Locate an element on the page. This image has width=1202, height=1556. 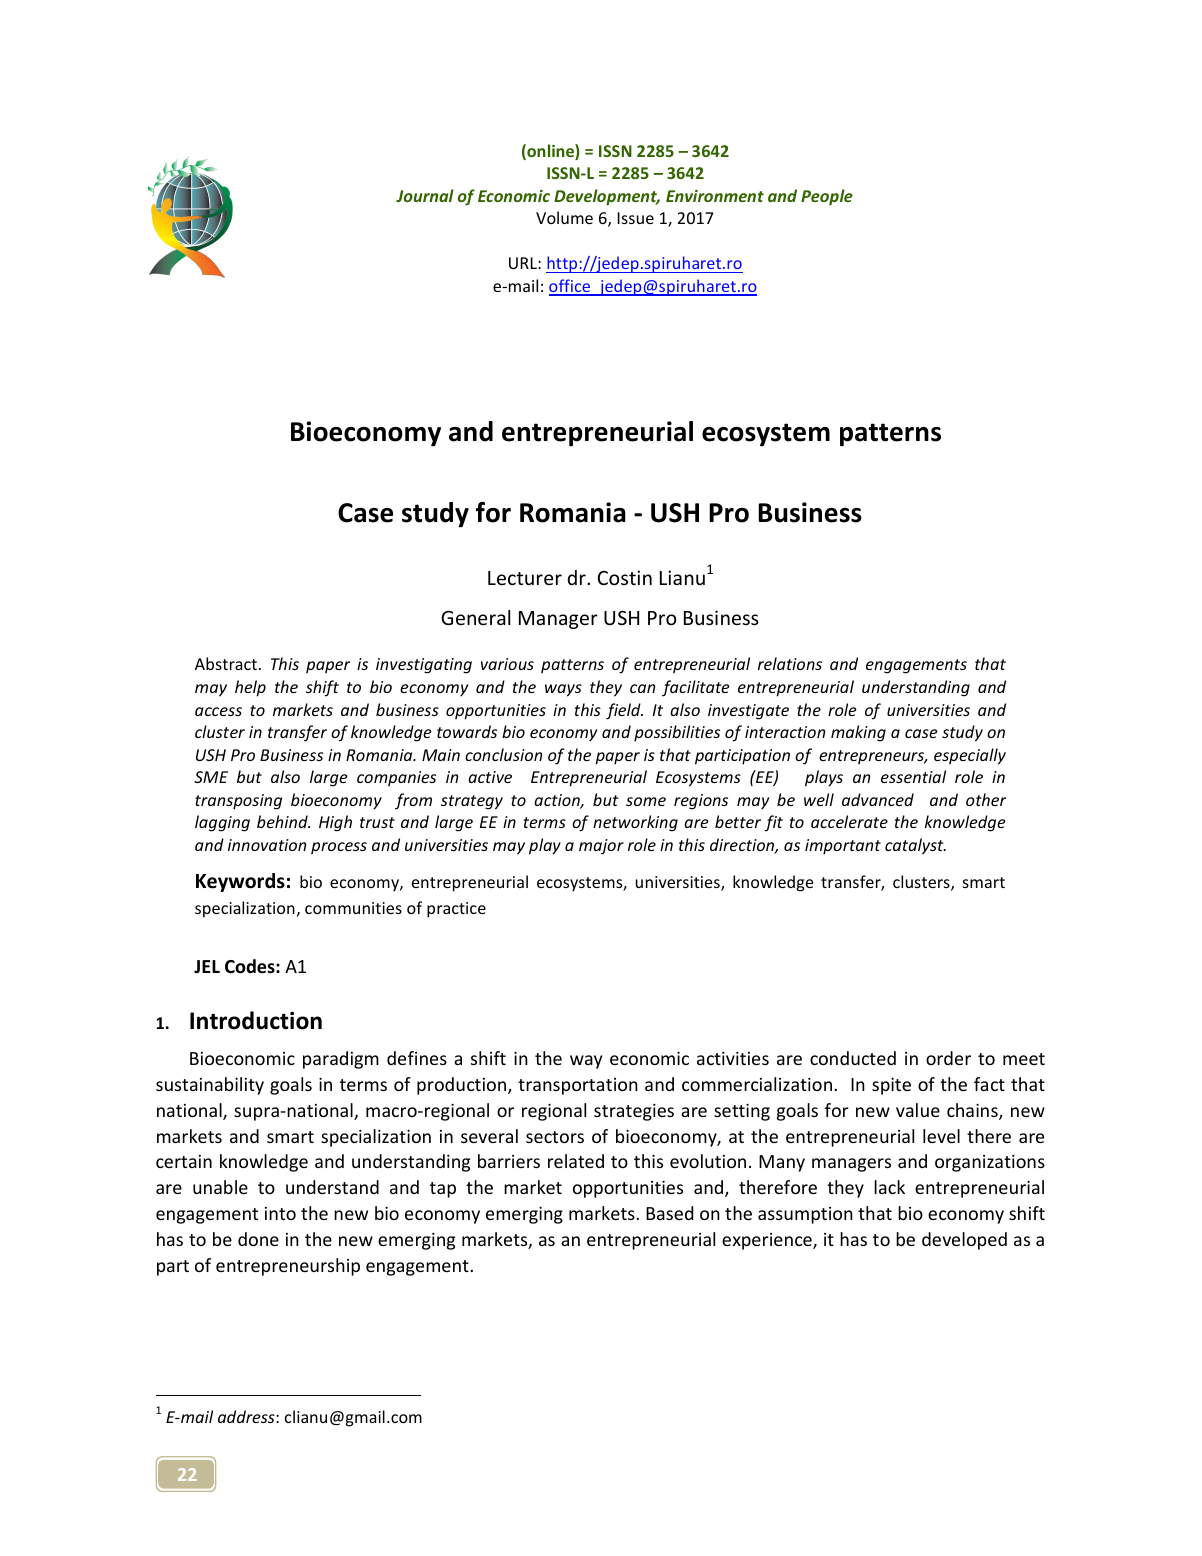
Issue is located at coordinates (635, 218).
